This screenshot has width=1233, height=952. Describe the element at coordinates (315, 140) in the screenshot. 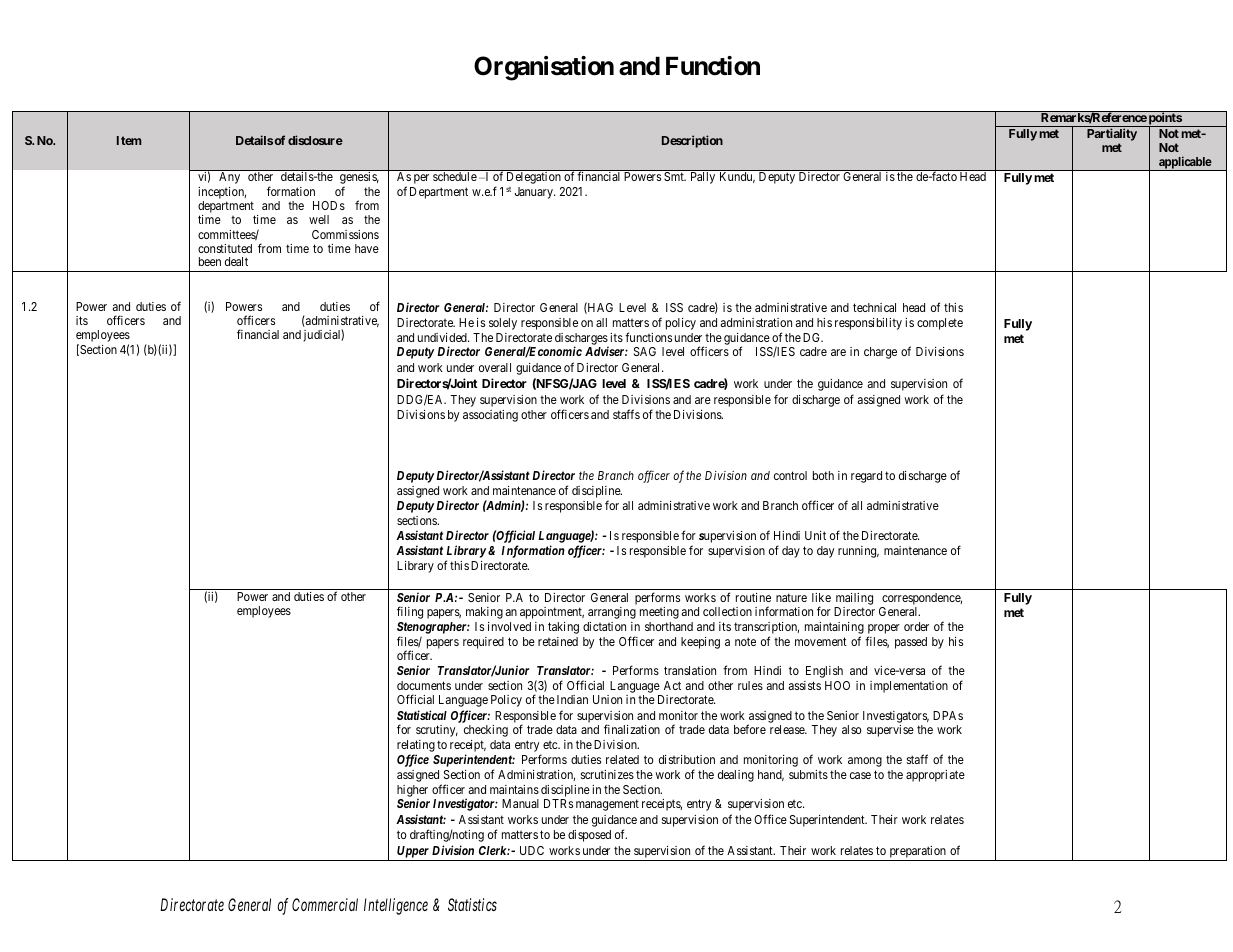

I see `disclosure` at that location.
